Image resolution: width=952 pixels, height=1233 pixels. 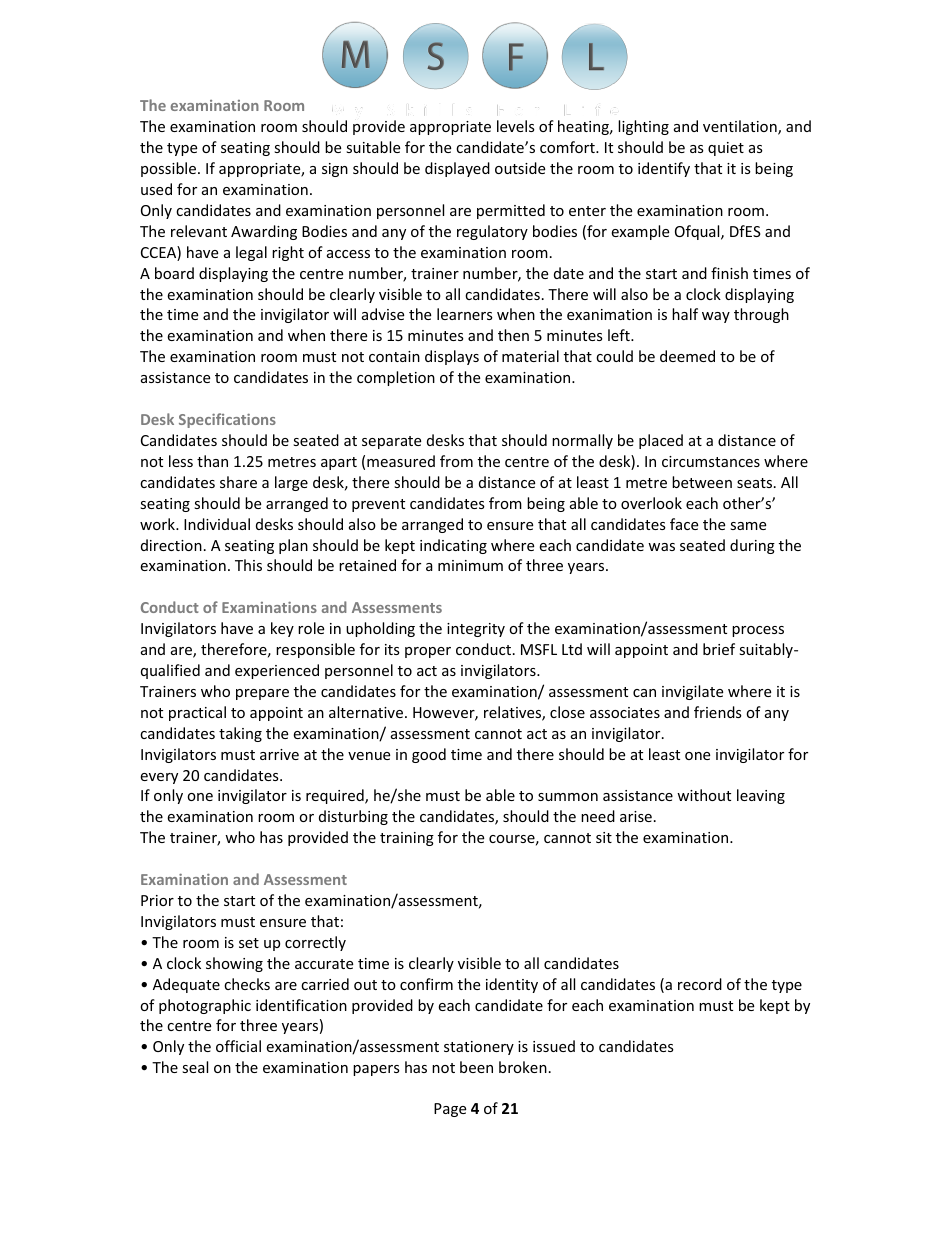 I want to click on seal, so click(x=195, y=1067).
